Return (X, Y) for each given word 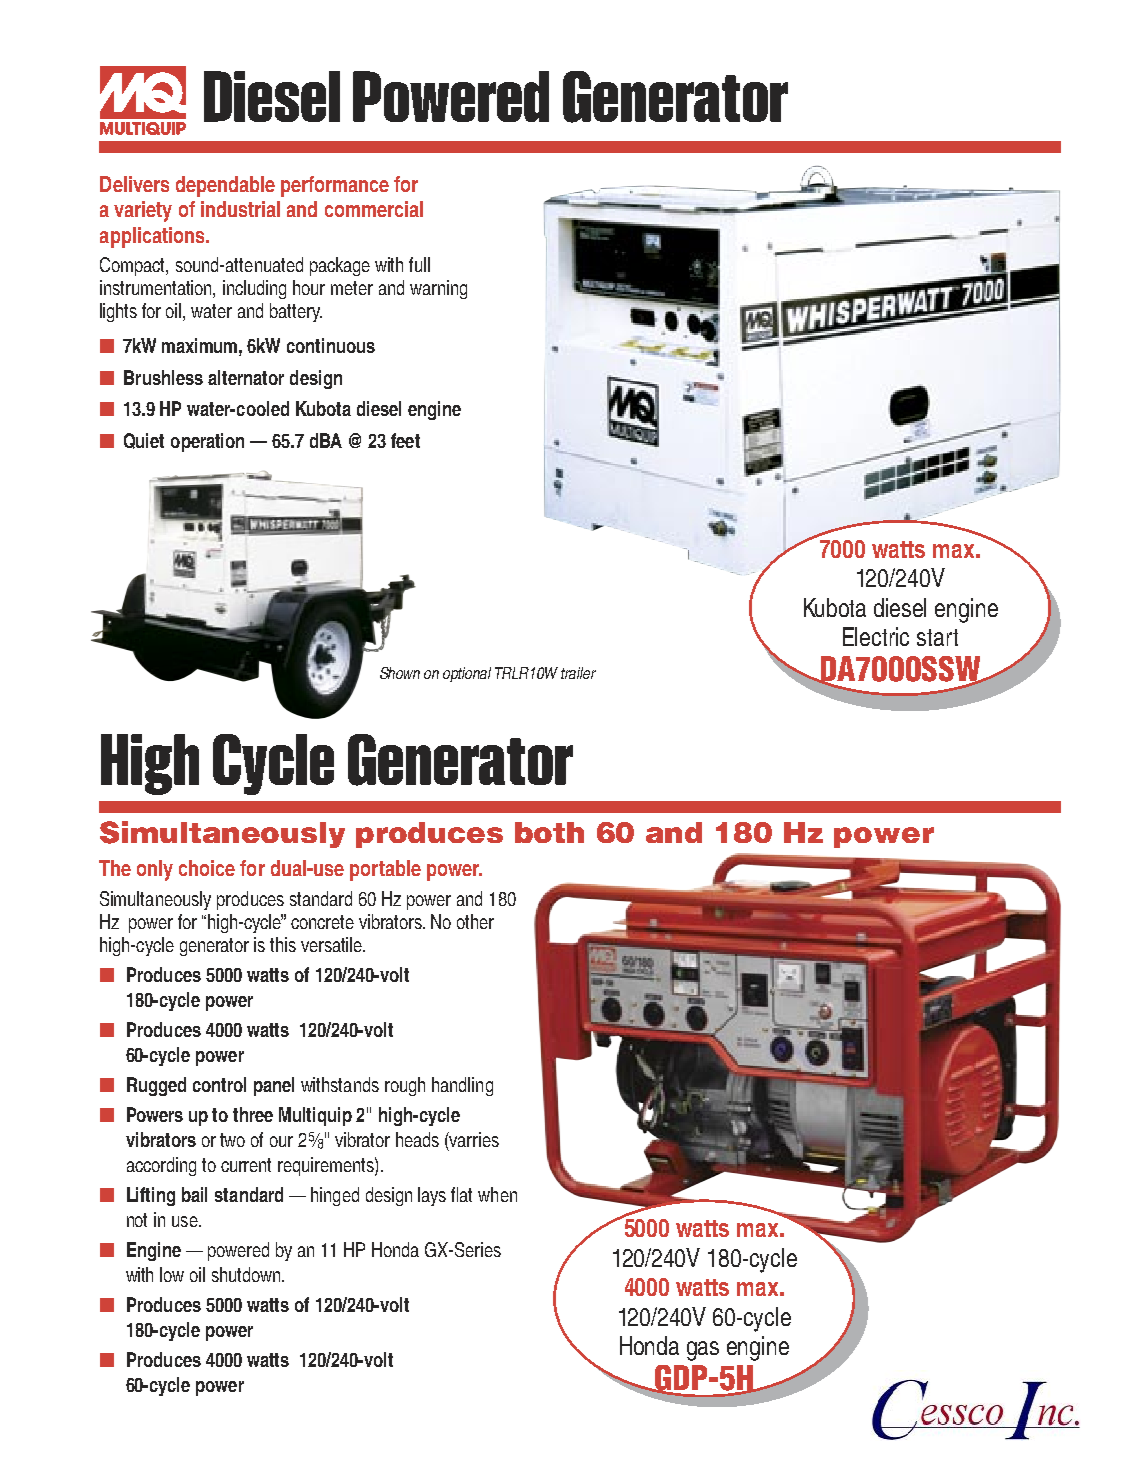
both (549, 832)
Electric (876, 636)
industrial (240, 209)
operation (207, 442)
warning (438, 289)
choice (207, 868)
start (937, 637)
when (497, 1194)
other (475, 921)
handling (462, 1086)
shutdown (247, 1274)
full (419, 264)
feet (405, 440)
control (219, 1084)
